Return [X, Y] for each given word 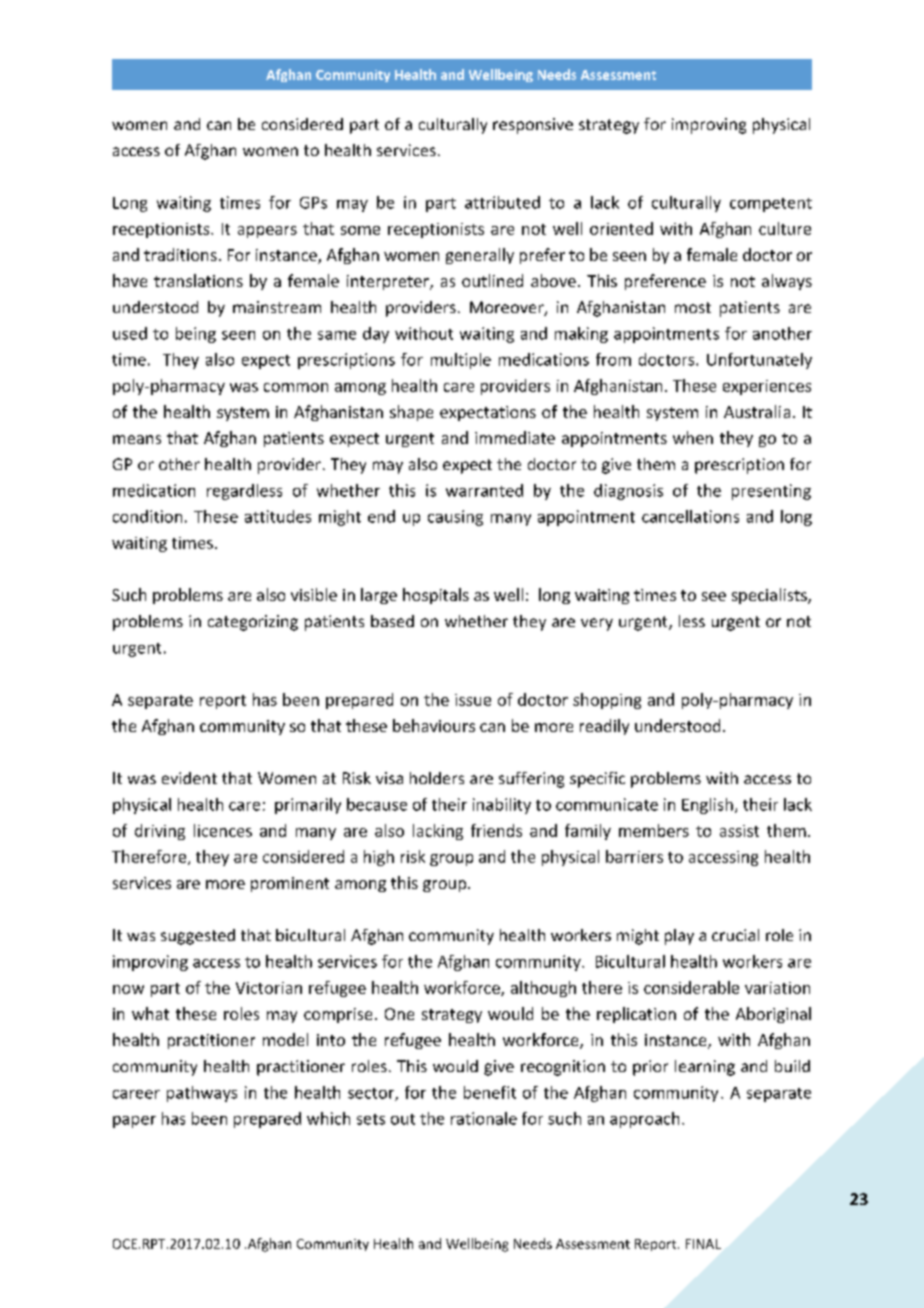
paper [134, 1122]
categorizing [253, 623]
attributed [502, 202]
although [543, 989]
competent [771, 205]
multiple [461, 361]
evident [189, 778]
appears [267, 232]
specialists [770, 596]
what [150, 1013]
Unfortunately [759, 361]
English [707, 806]
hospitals [436, 596]
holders [437, 778]
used [130, 333]
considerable [691, 987]
